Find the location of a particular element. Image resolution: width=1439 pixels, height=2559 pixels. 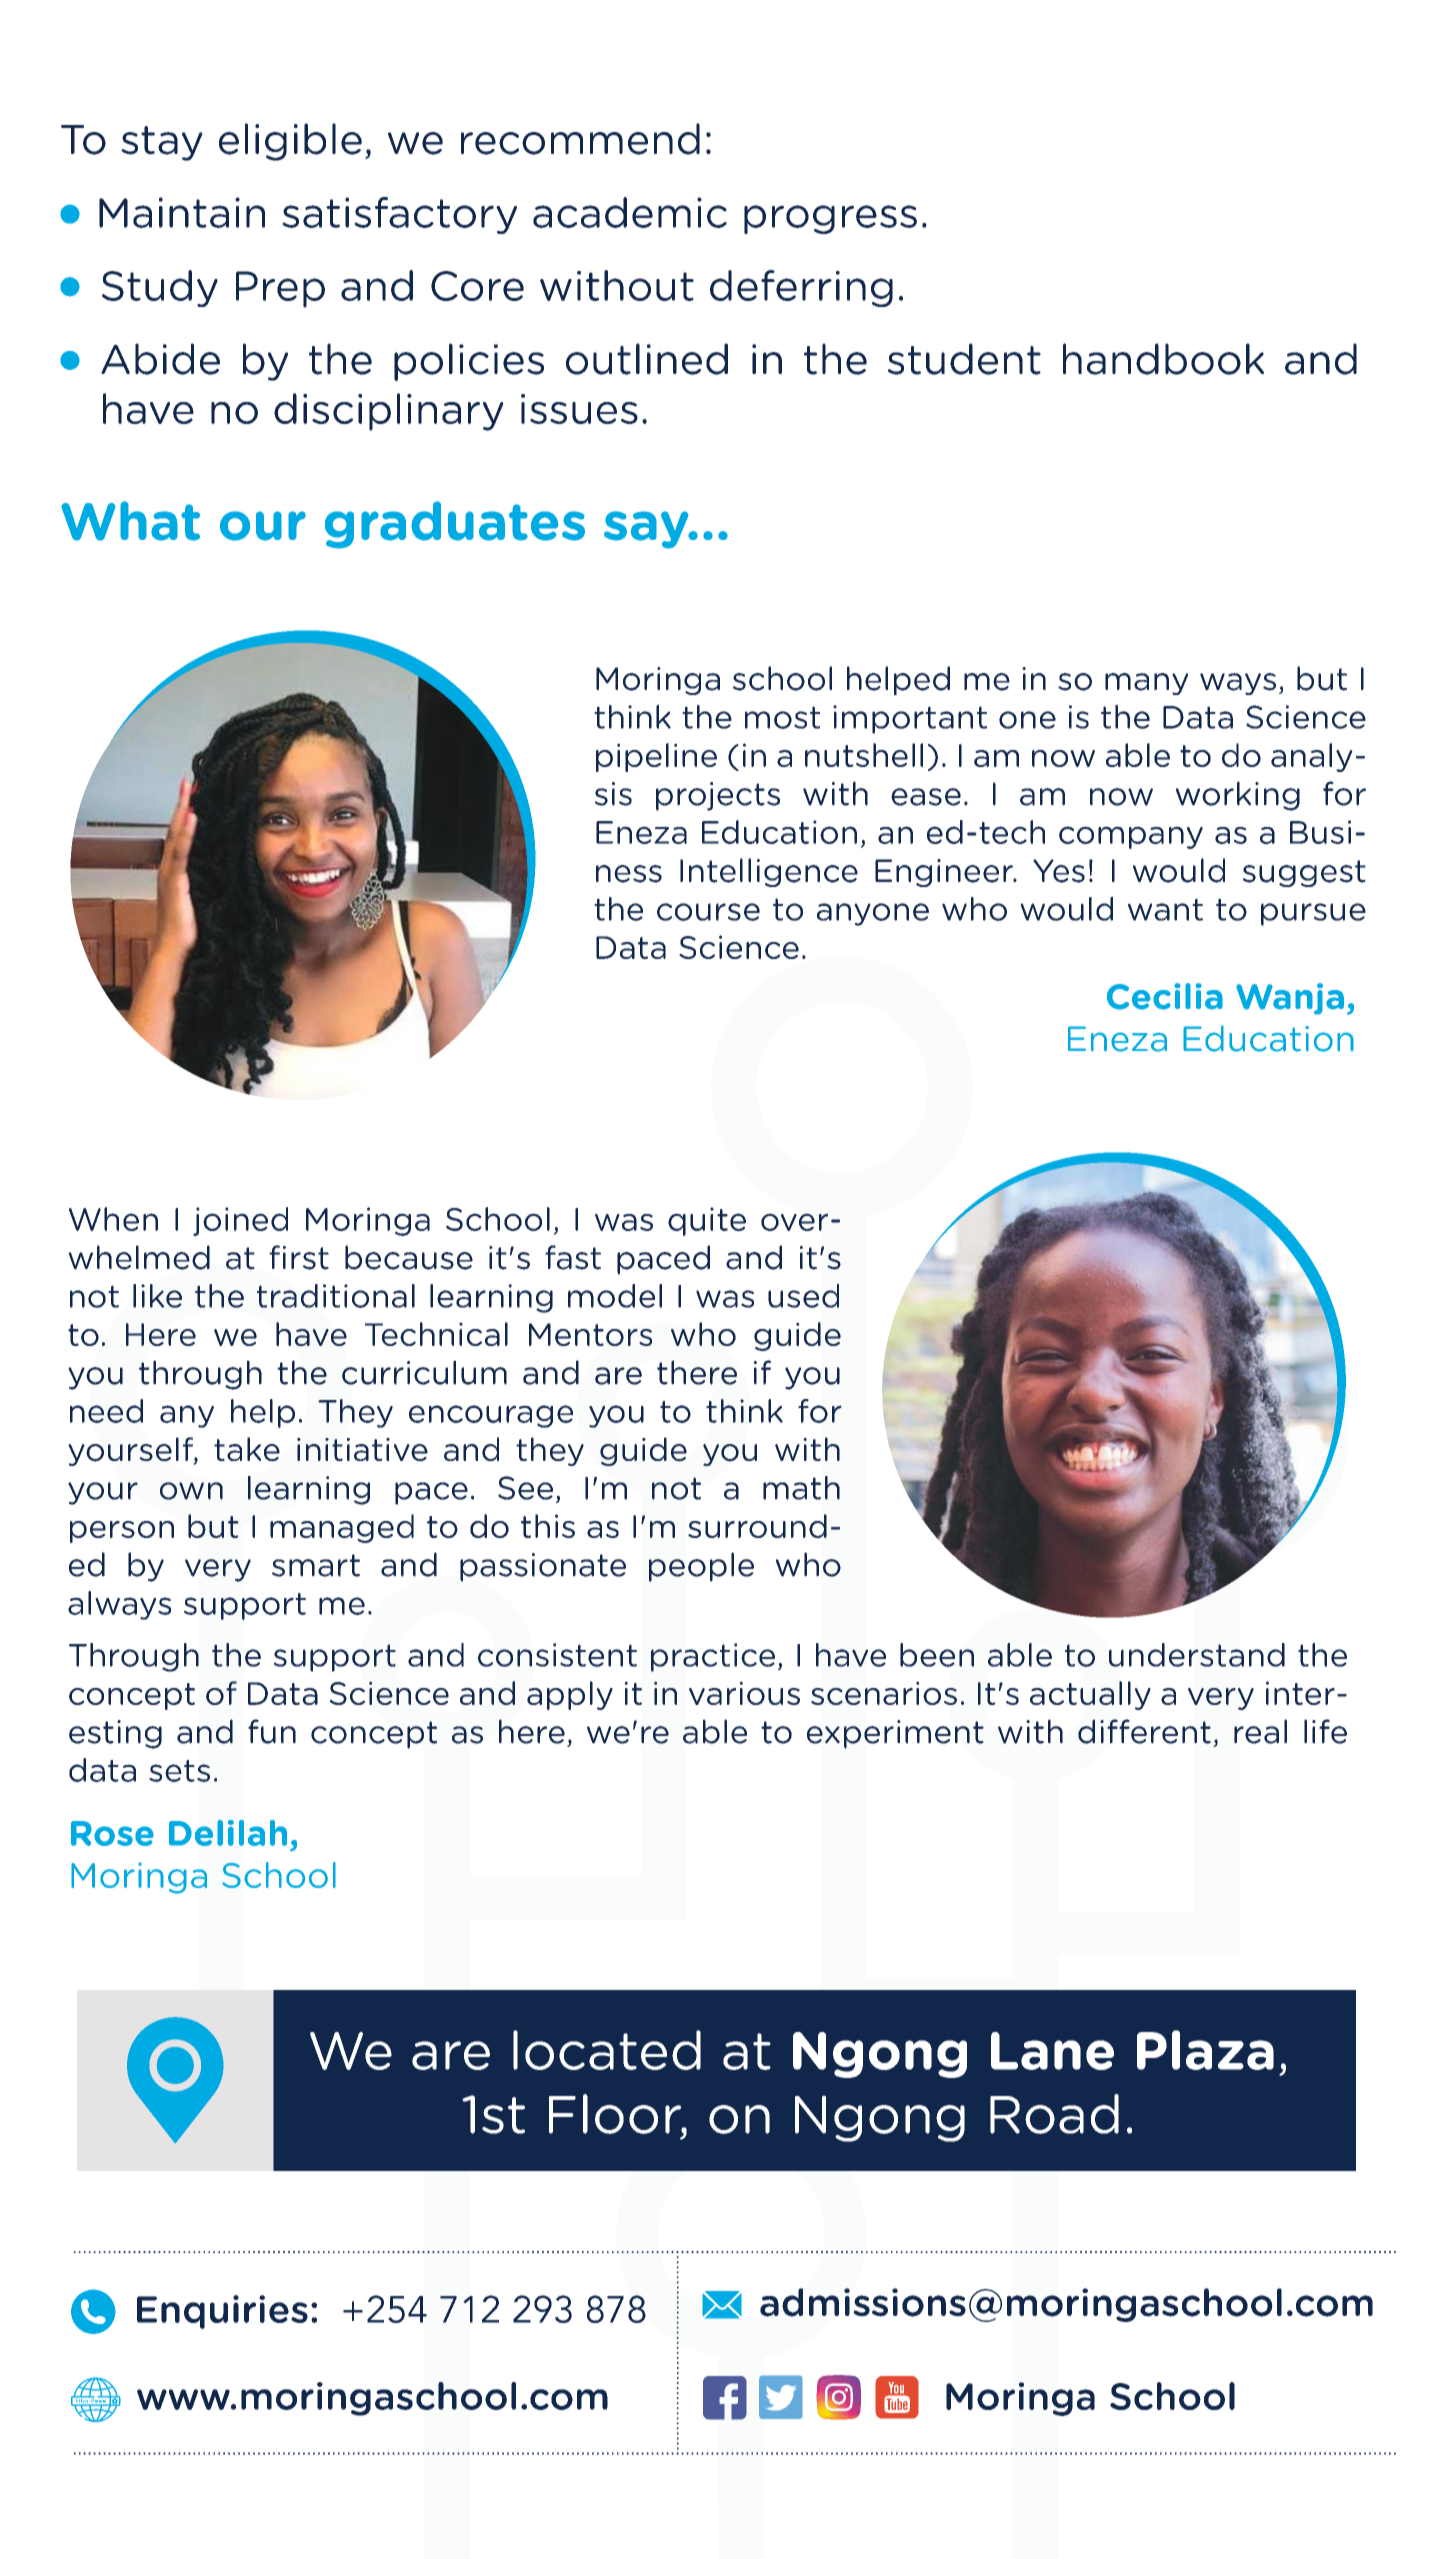

many is located at coordinates (1146, 684).
